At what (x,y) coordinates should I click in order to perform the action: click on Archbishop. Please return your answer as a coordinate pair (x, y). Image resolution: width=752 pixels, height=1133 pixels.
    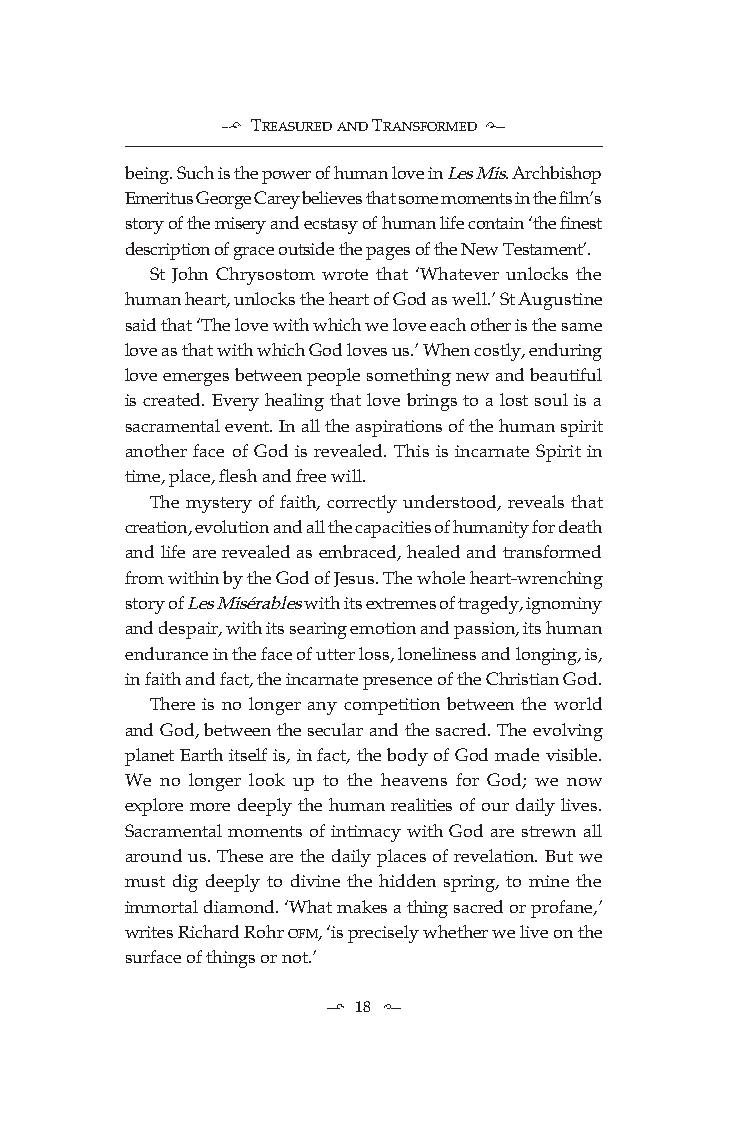
    Looking at the image, I should click on (556, 175).
